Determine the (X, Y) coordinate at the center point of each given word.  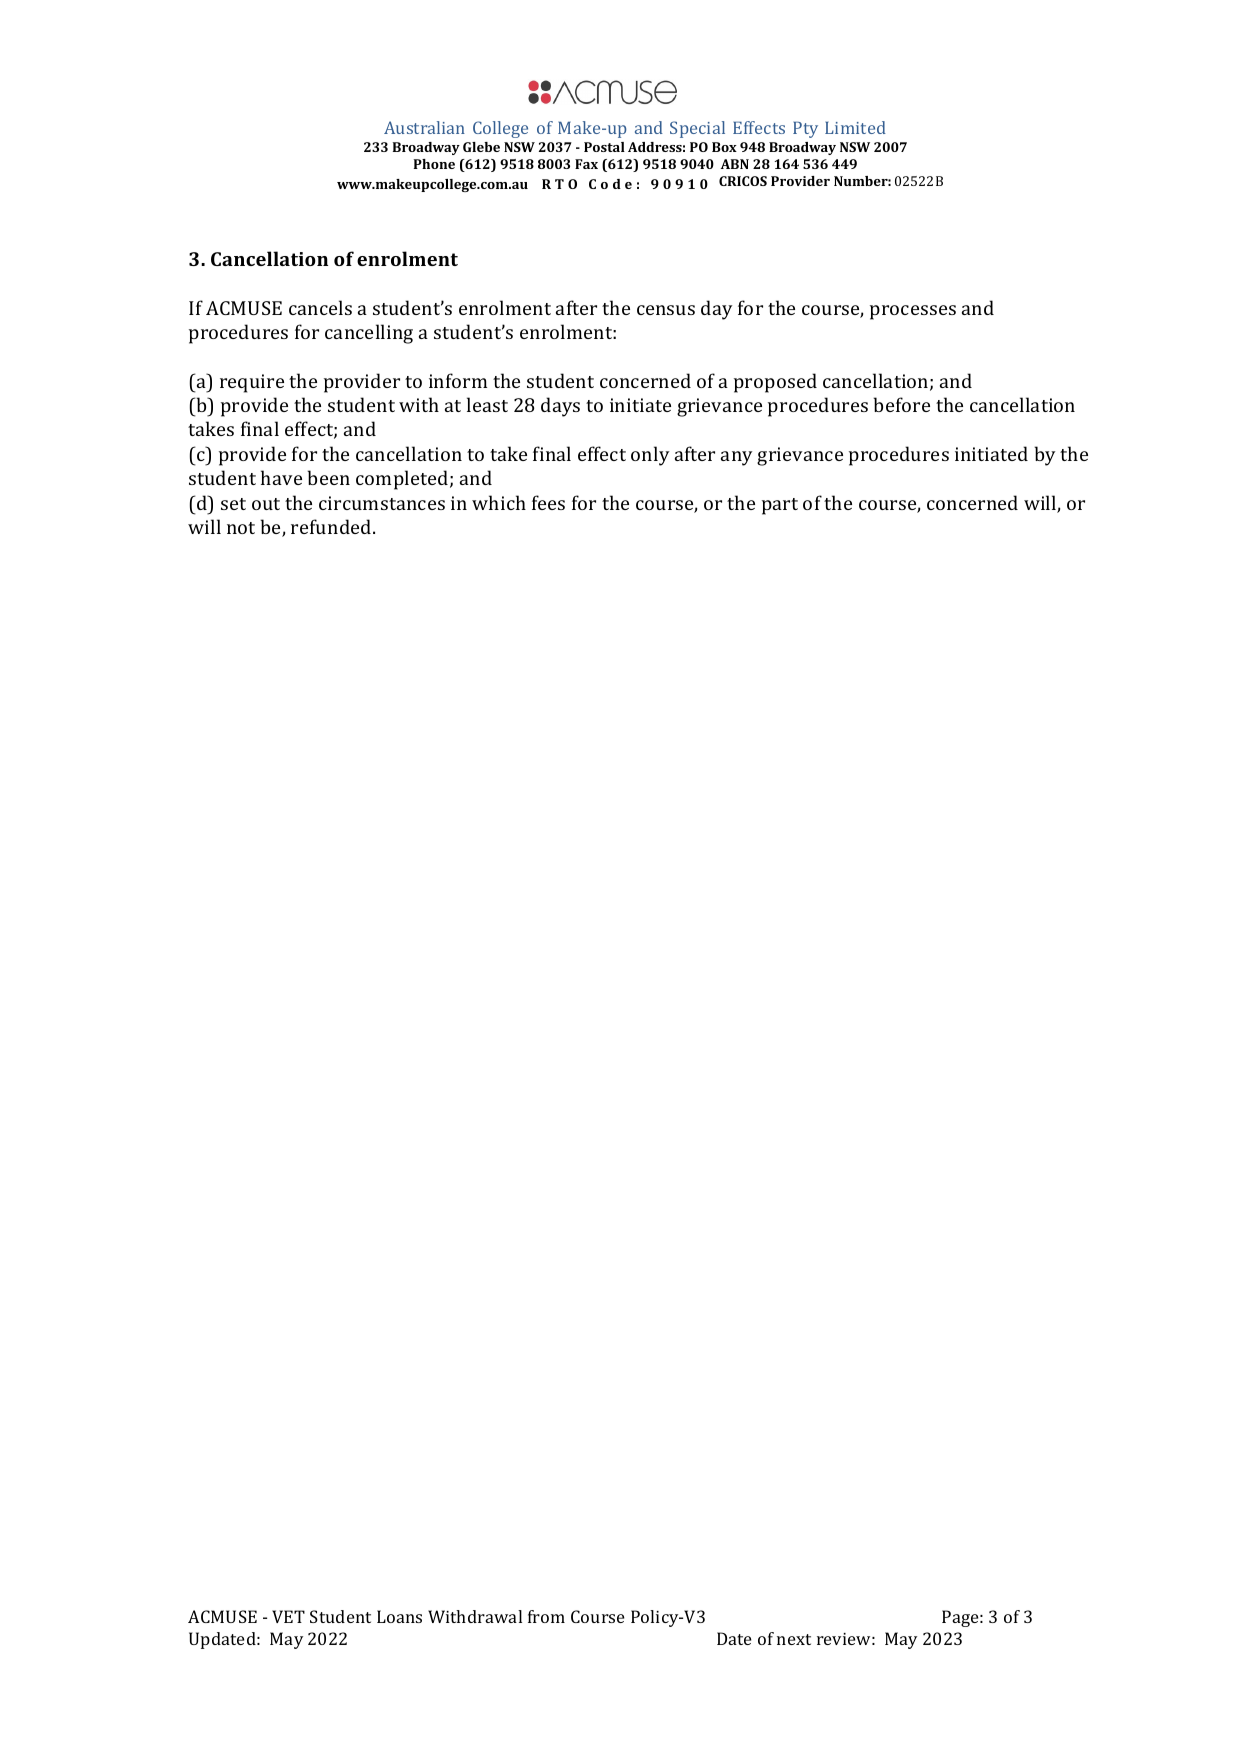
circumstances (382, 503)
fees (548, 502)
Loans (399, 1616)
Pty (805, 129)
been (329, 477)
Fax (586, 164)
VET (288, 1616)
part (780, 506)
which (499, 502)
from (546, 1616)
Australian (424, 127)
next (794, 1639)
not (241, 528)
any (736, 458)
